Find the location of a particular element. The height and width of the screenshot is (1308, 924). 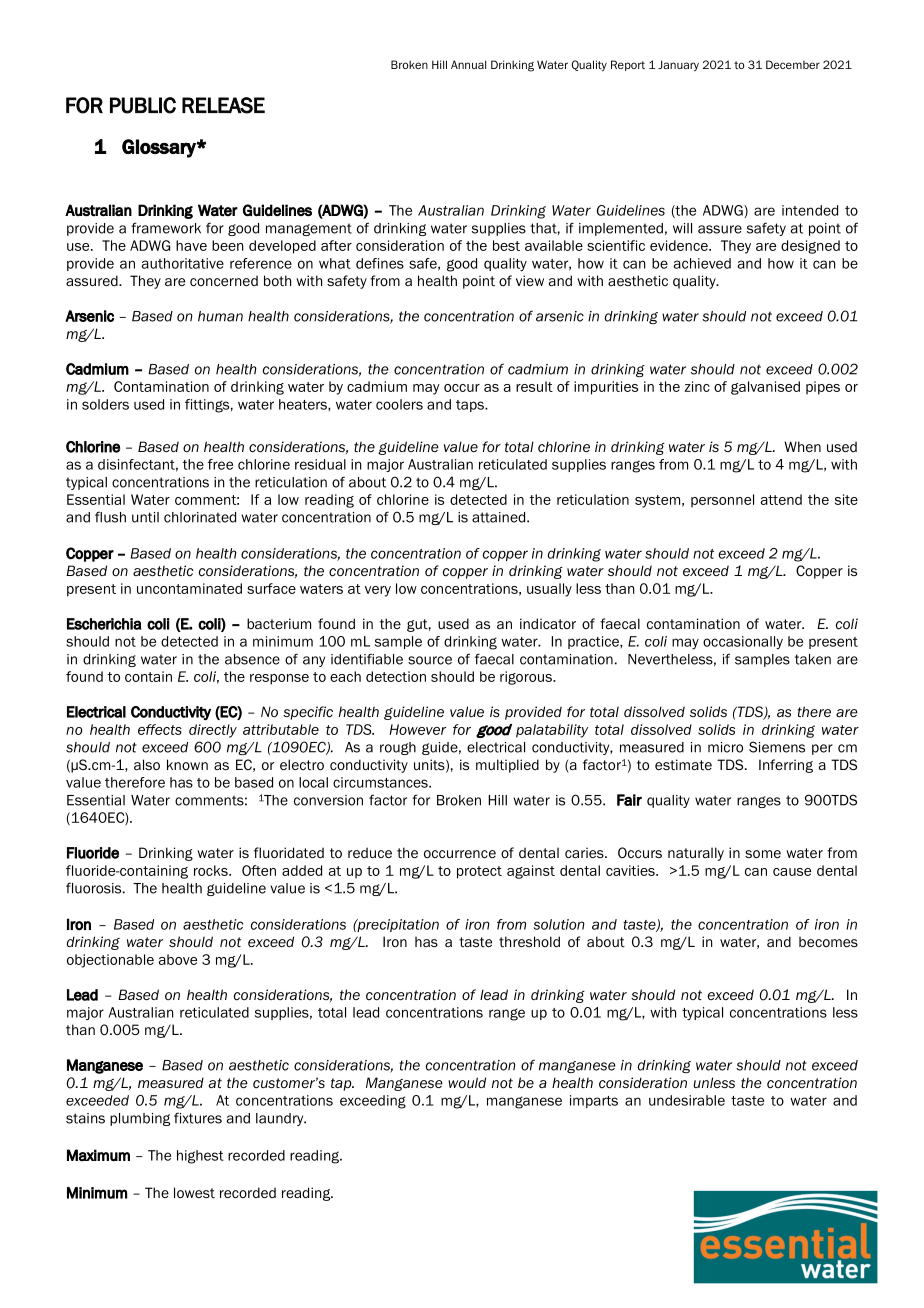

However is located at coordinates (417, 729).
